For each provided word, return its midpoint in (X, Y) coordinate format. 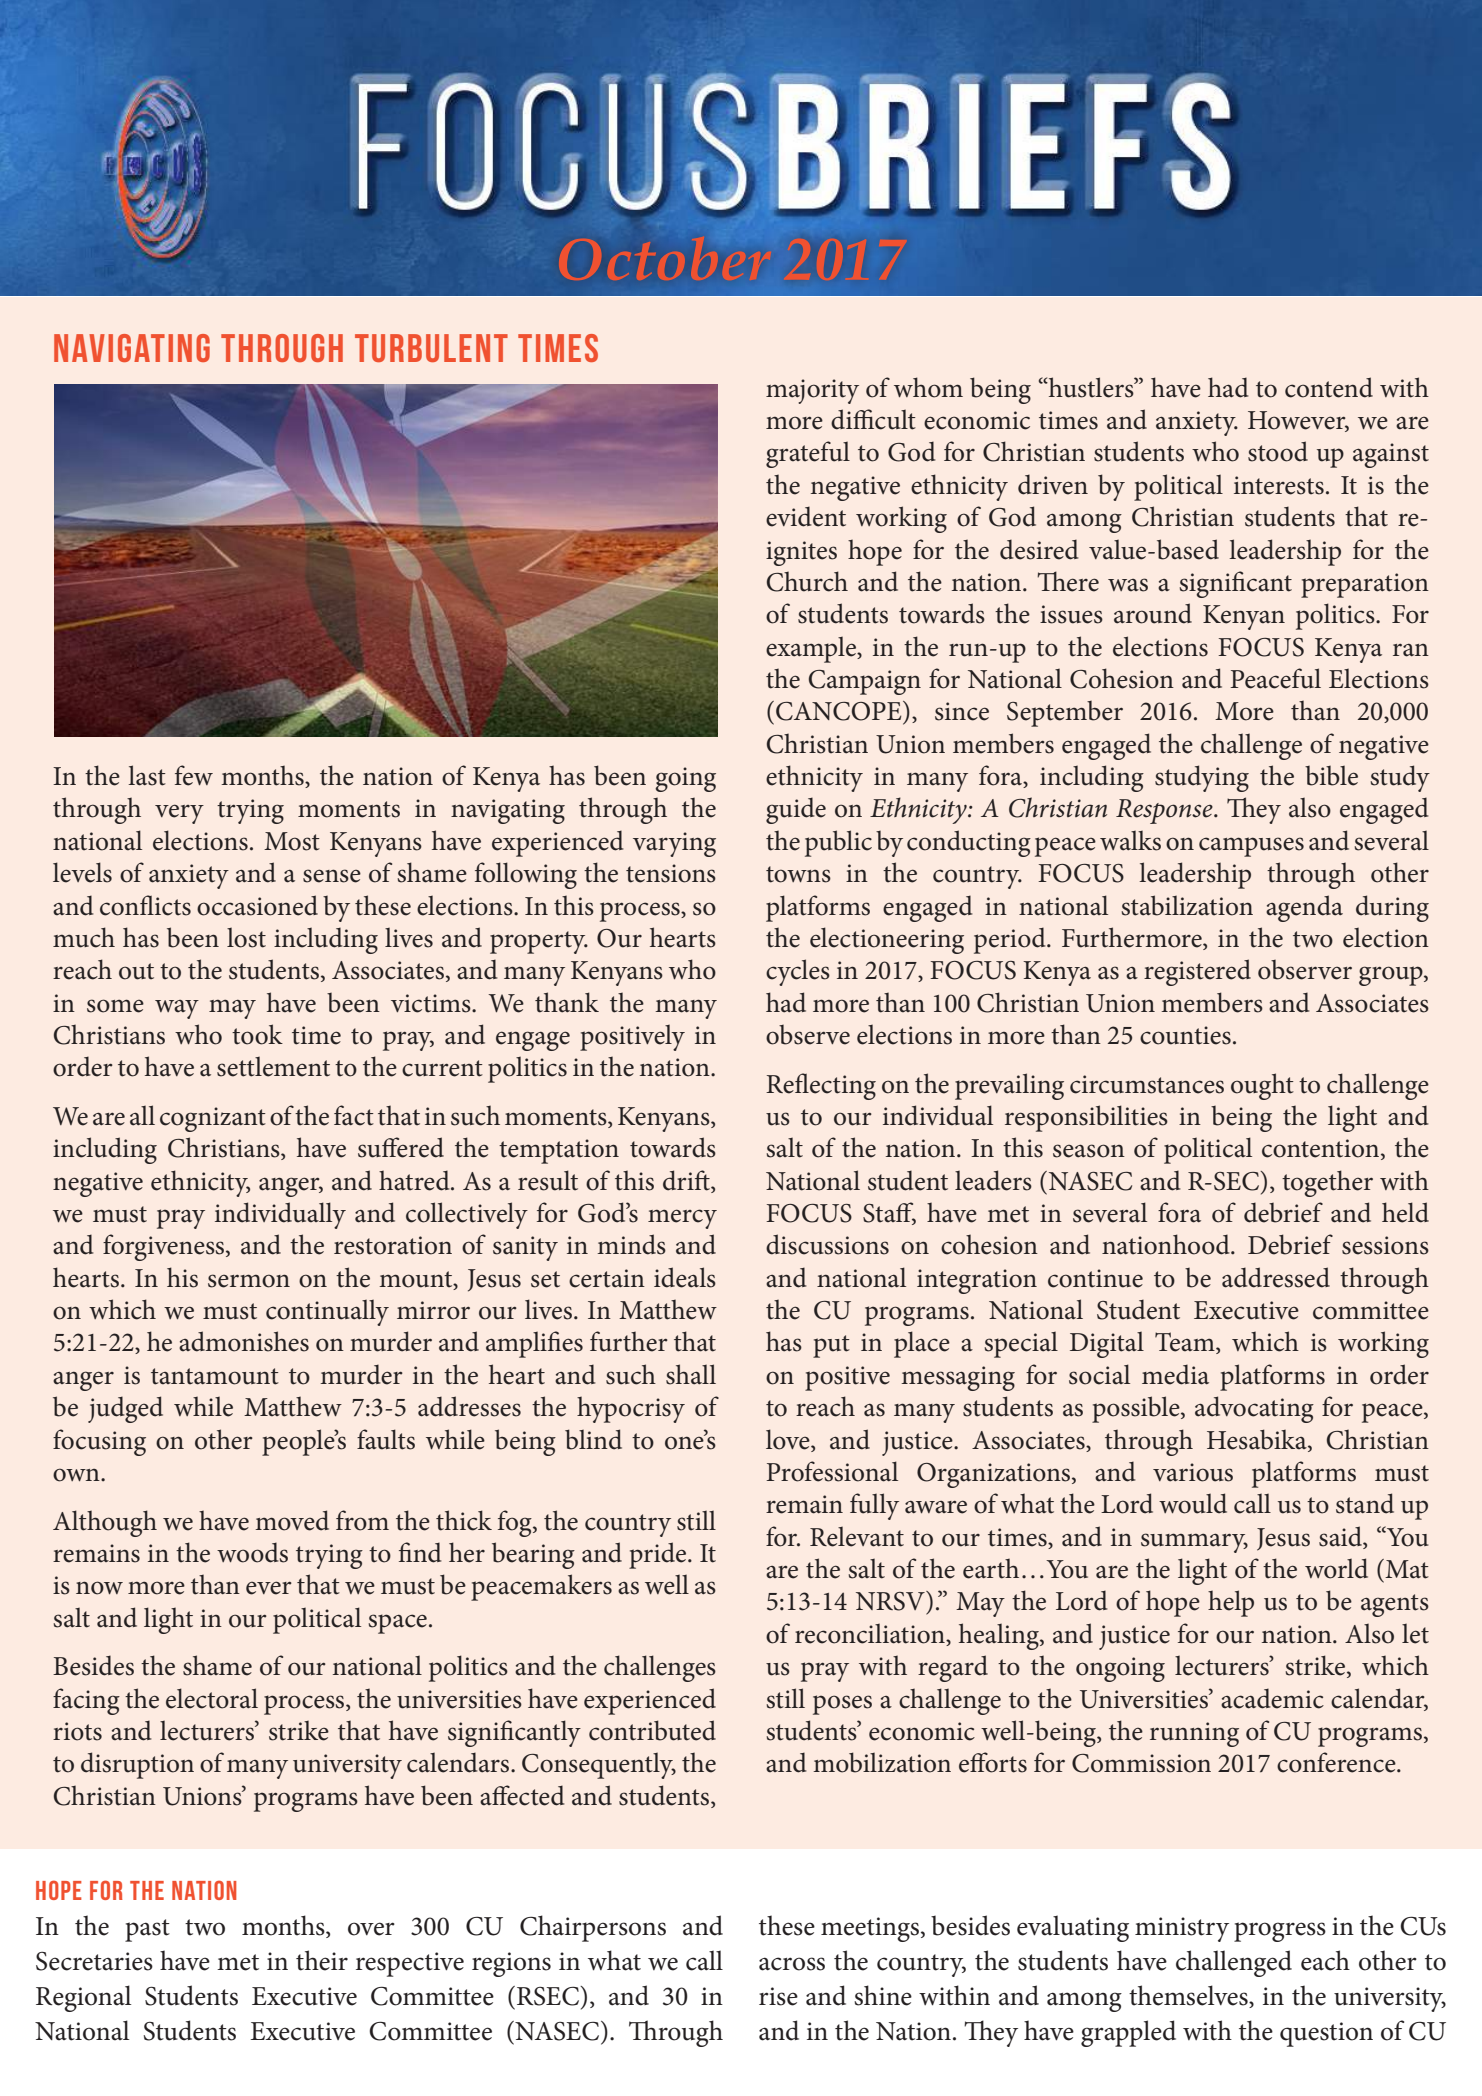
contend (1329, 387)
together (1327, 1183)
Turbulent (431, 348)
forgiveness (165, 1247)
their (322, 1960)
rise (778, 1996)
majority (812, 391)
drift (687, 1180)
